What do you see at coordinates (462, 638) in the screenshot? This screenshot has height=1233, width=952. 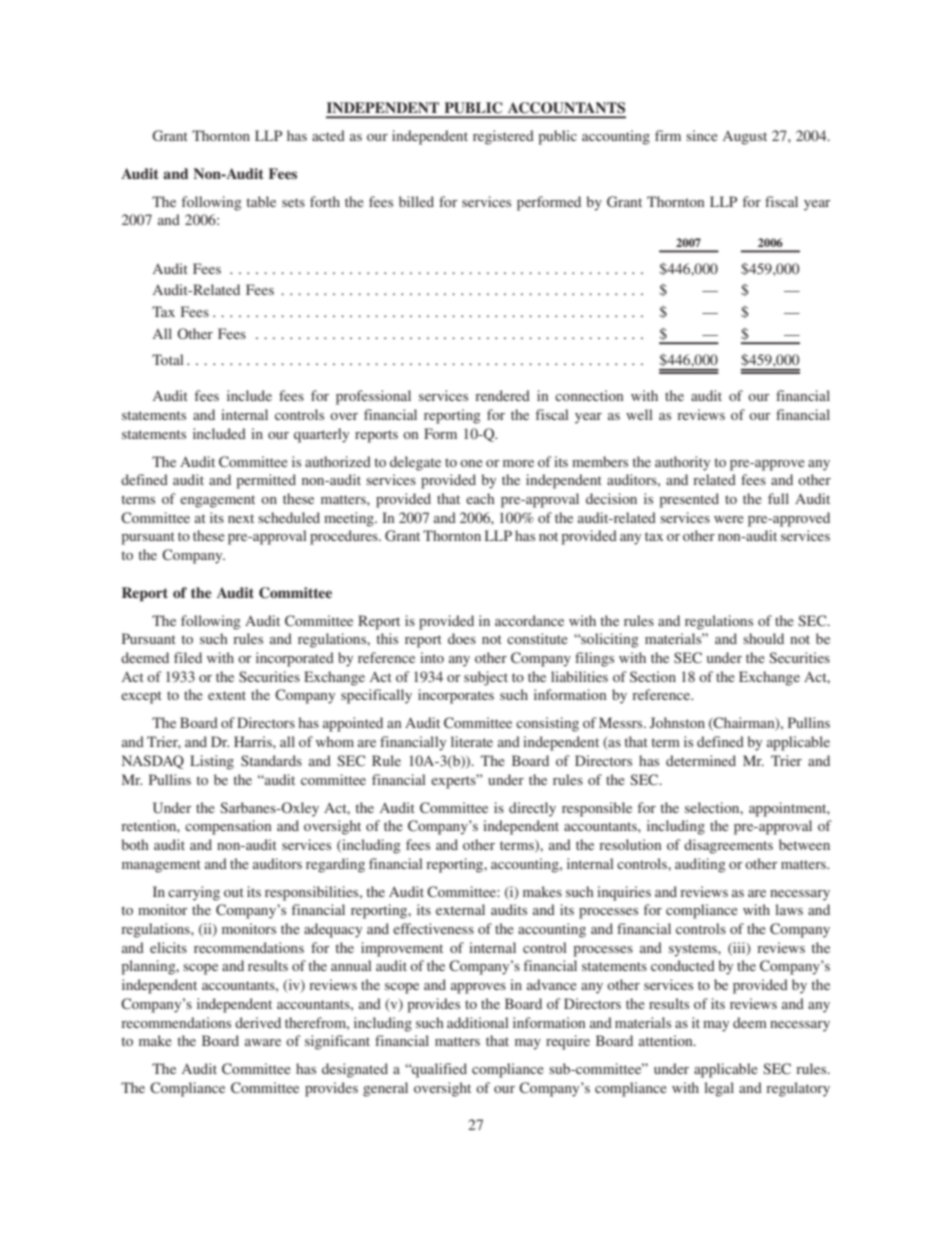 I see `does` at bounding box center [462, 638].
